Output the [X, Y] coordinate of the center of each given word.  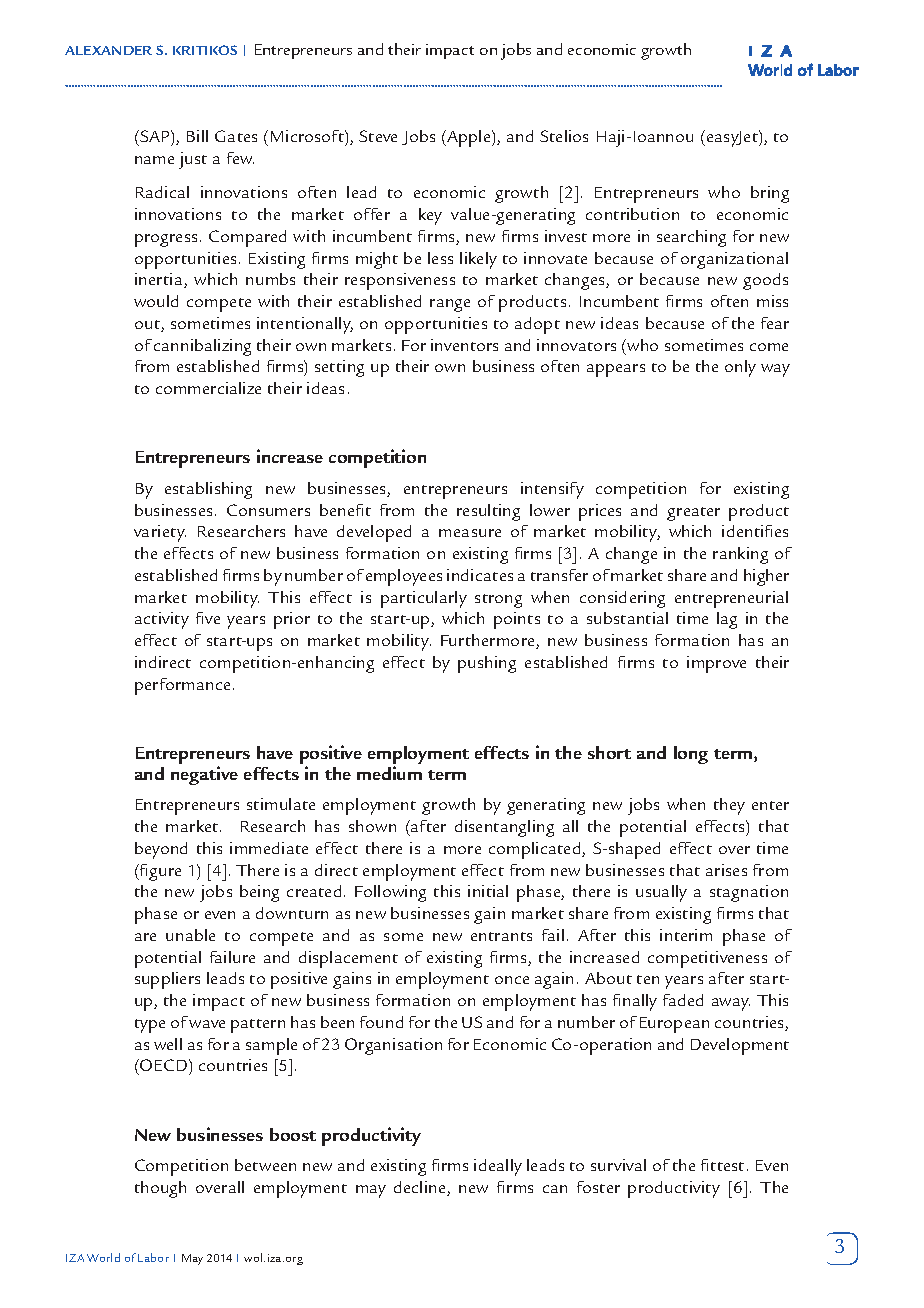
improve [716, 664]
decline [421, 1188]
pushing [487, 664]
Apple [469, 138]
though [160, 1189]
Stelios [564, 136]
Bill [197, 136]
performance [182, 686]
